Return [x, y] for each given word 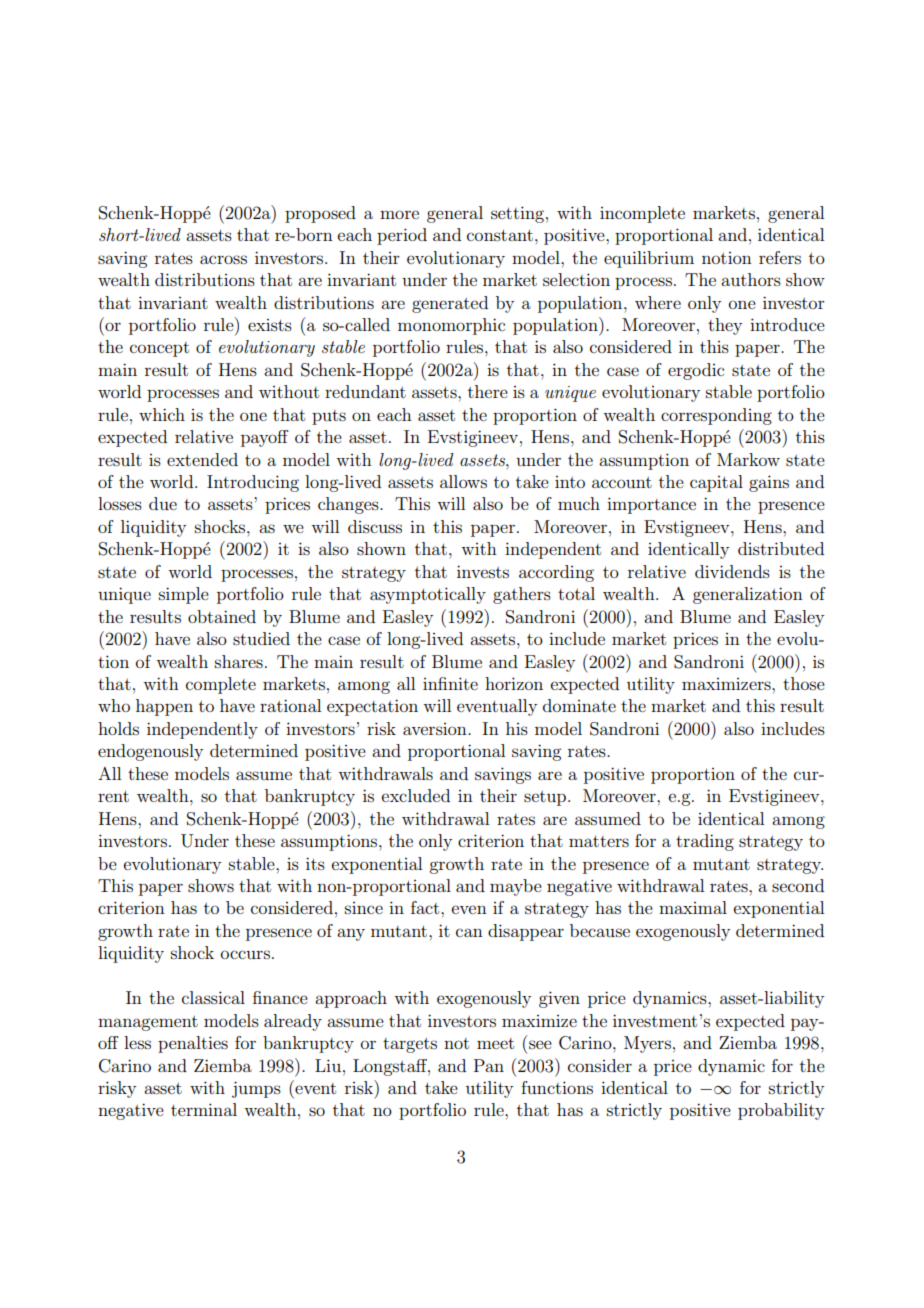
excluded [416, 795]
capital [716, 483]
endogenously [150, 752]
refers [780, 257]
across [223, 259]
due [163, 503]
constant [500, 235]
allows [463, 481]
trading [705, 842]
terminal [204, 1109]
